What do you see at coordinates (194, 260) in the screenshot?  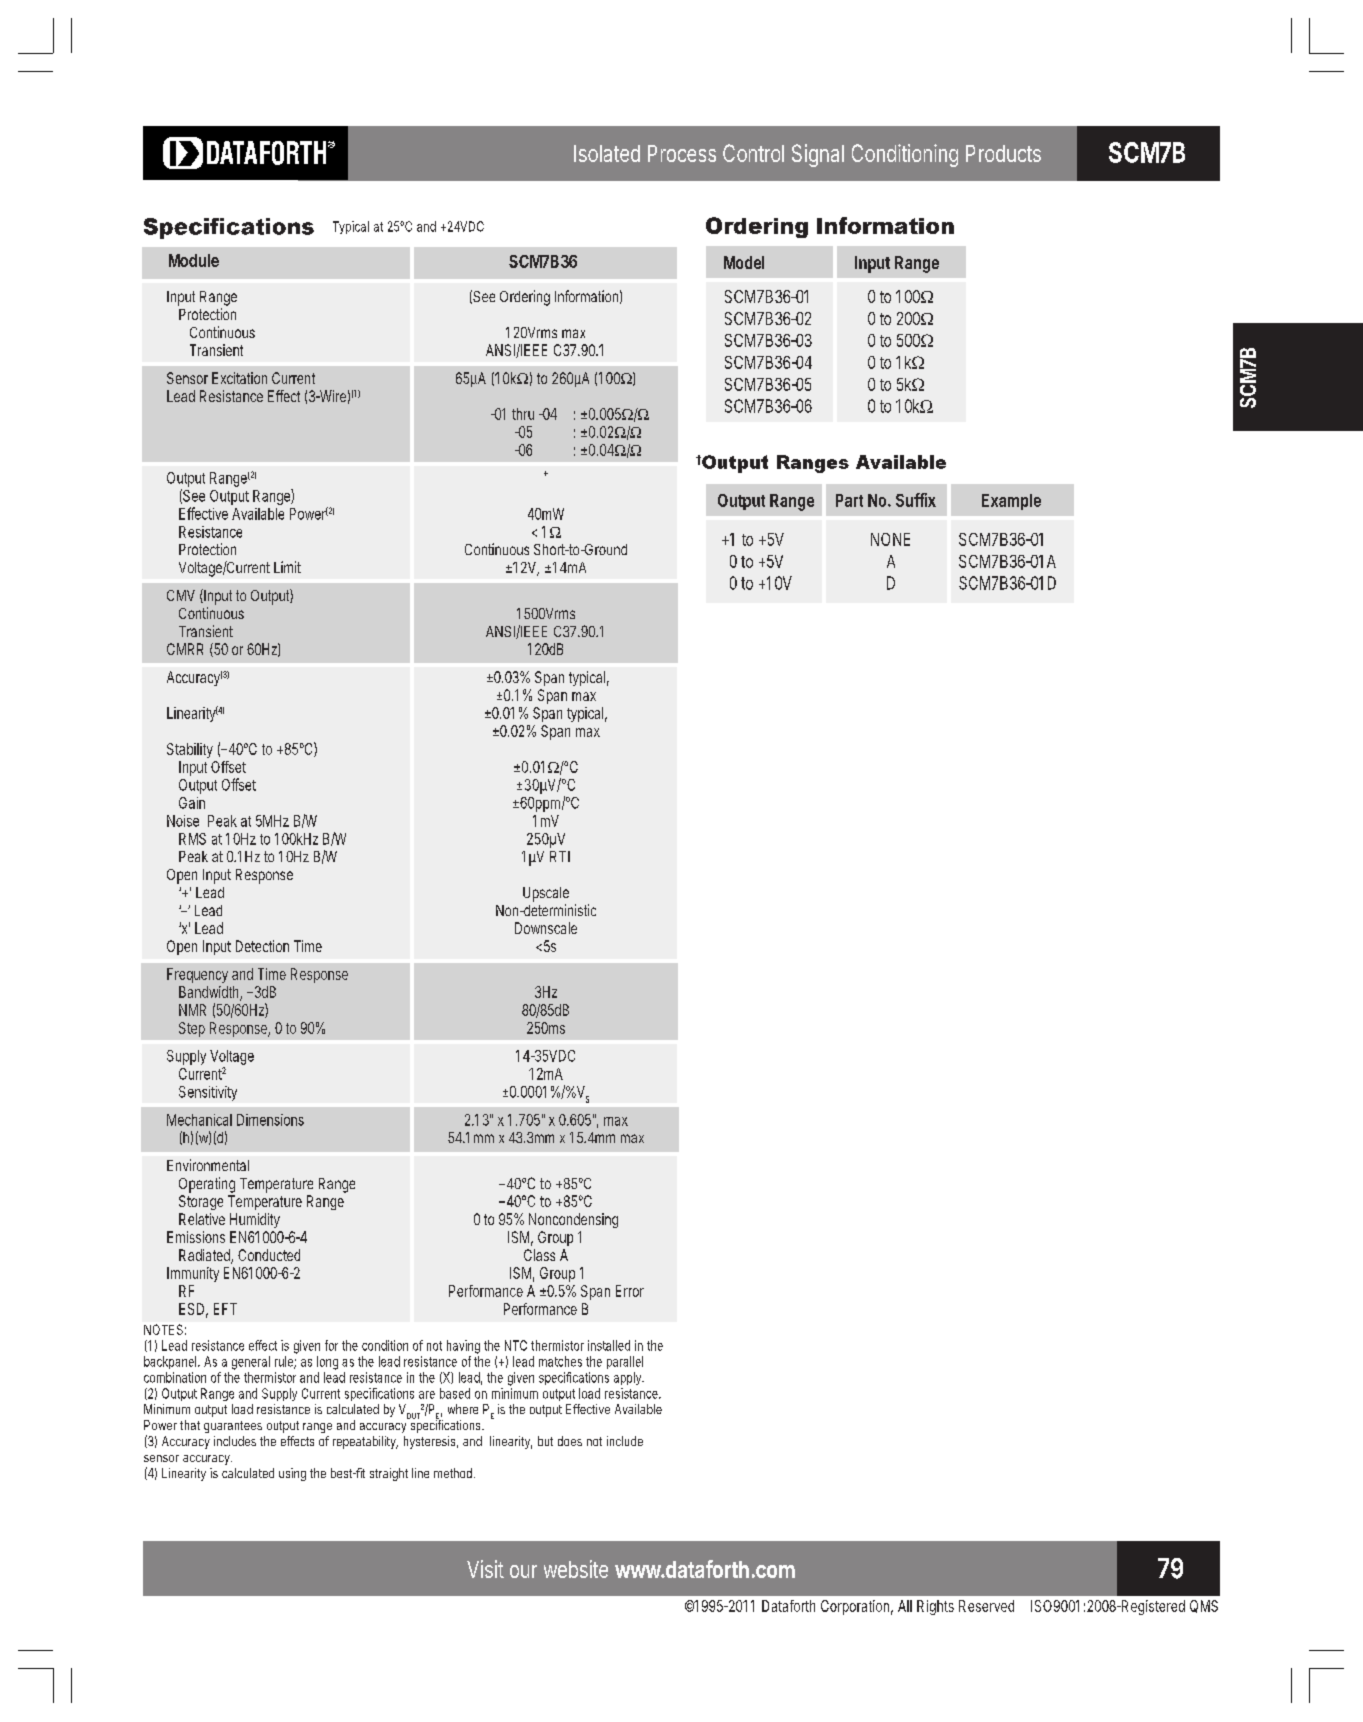 I see `Module` at bounding box center [194, 260].
